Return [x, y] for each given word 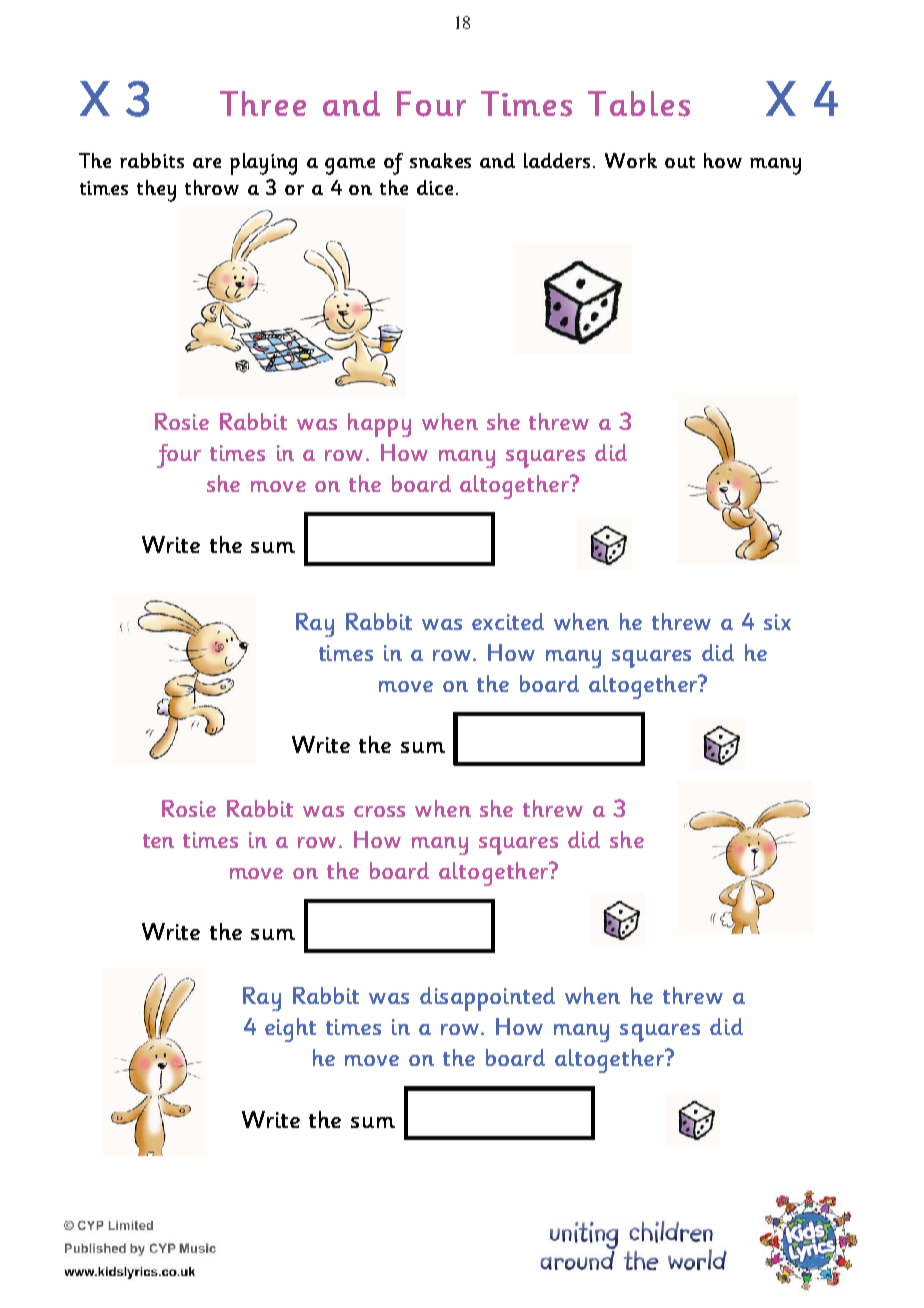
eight [290, 1030]
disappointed [487, 999]
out [680, 162]
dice [435, 187]
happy [379, 425]
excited [508, 621]
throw [212, 187]
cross [379, 811]
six [777, 622]
